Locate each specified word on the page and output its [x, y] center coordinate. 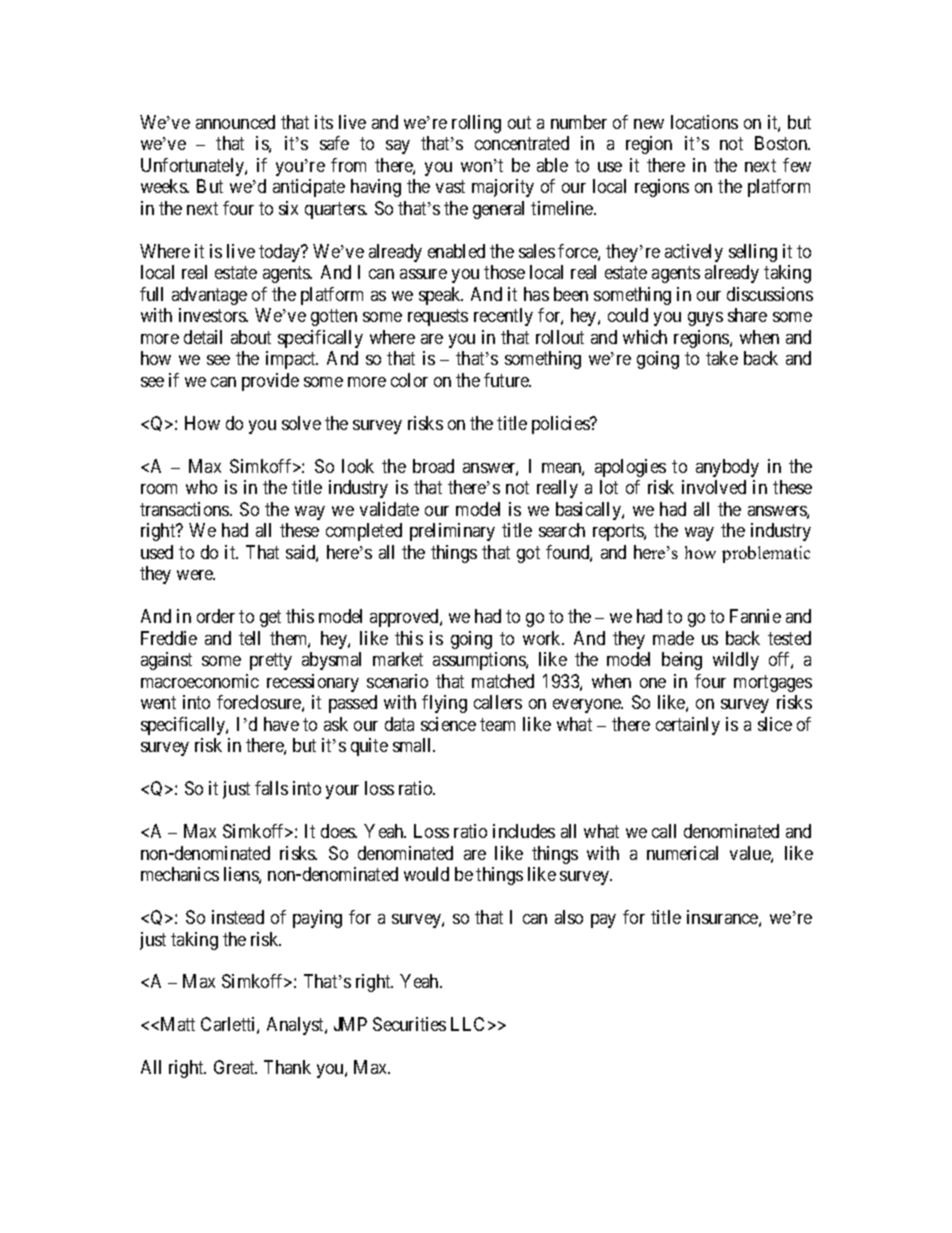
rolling [476, 124]
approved [405, 618]
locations [704, 122]
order [216, 616]
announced [235, 122]
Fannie [755, 616]
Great [235, 1067]
